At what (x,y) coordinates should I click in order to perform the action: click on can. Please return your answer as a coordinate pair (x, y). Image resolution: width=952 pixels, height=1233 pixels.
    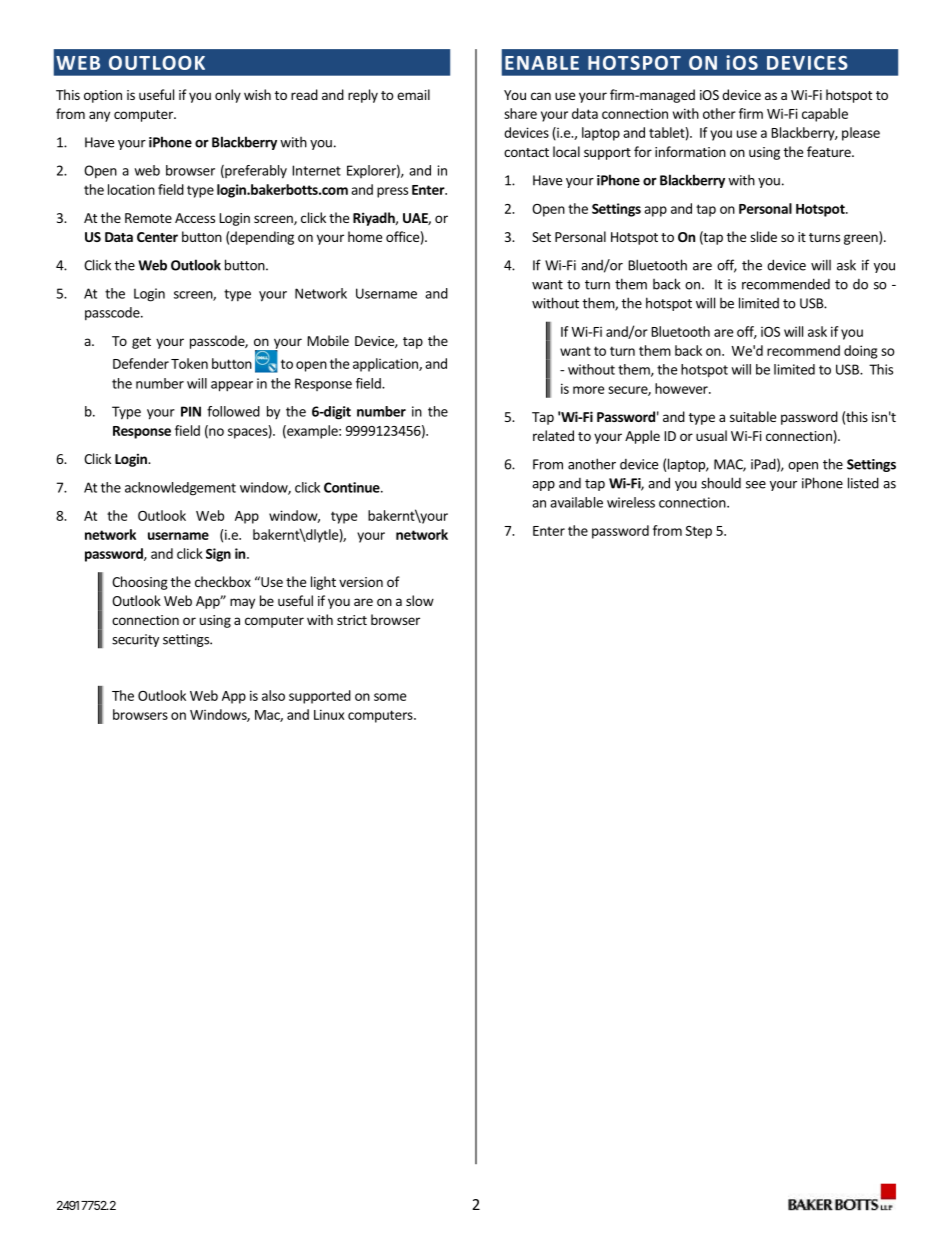
    Looking at the image, I should click on (541, 96).
